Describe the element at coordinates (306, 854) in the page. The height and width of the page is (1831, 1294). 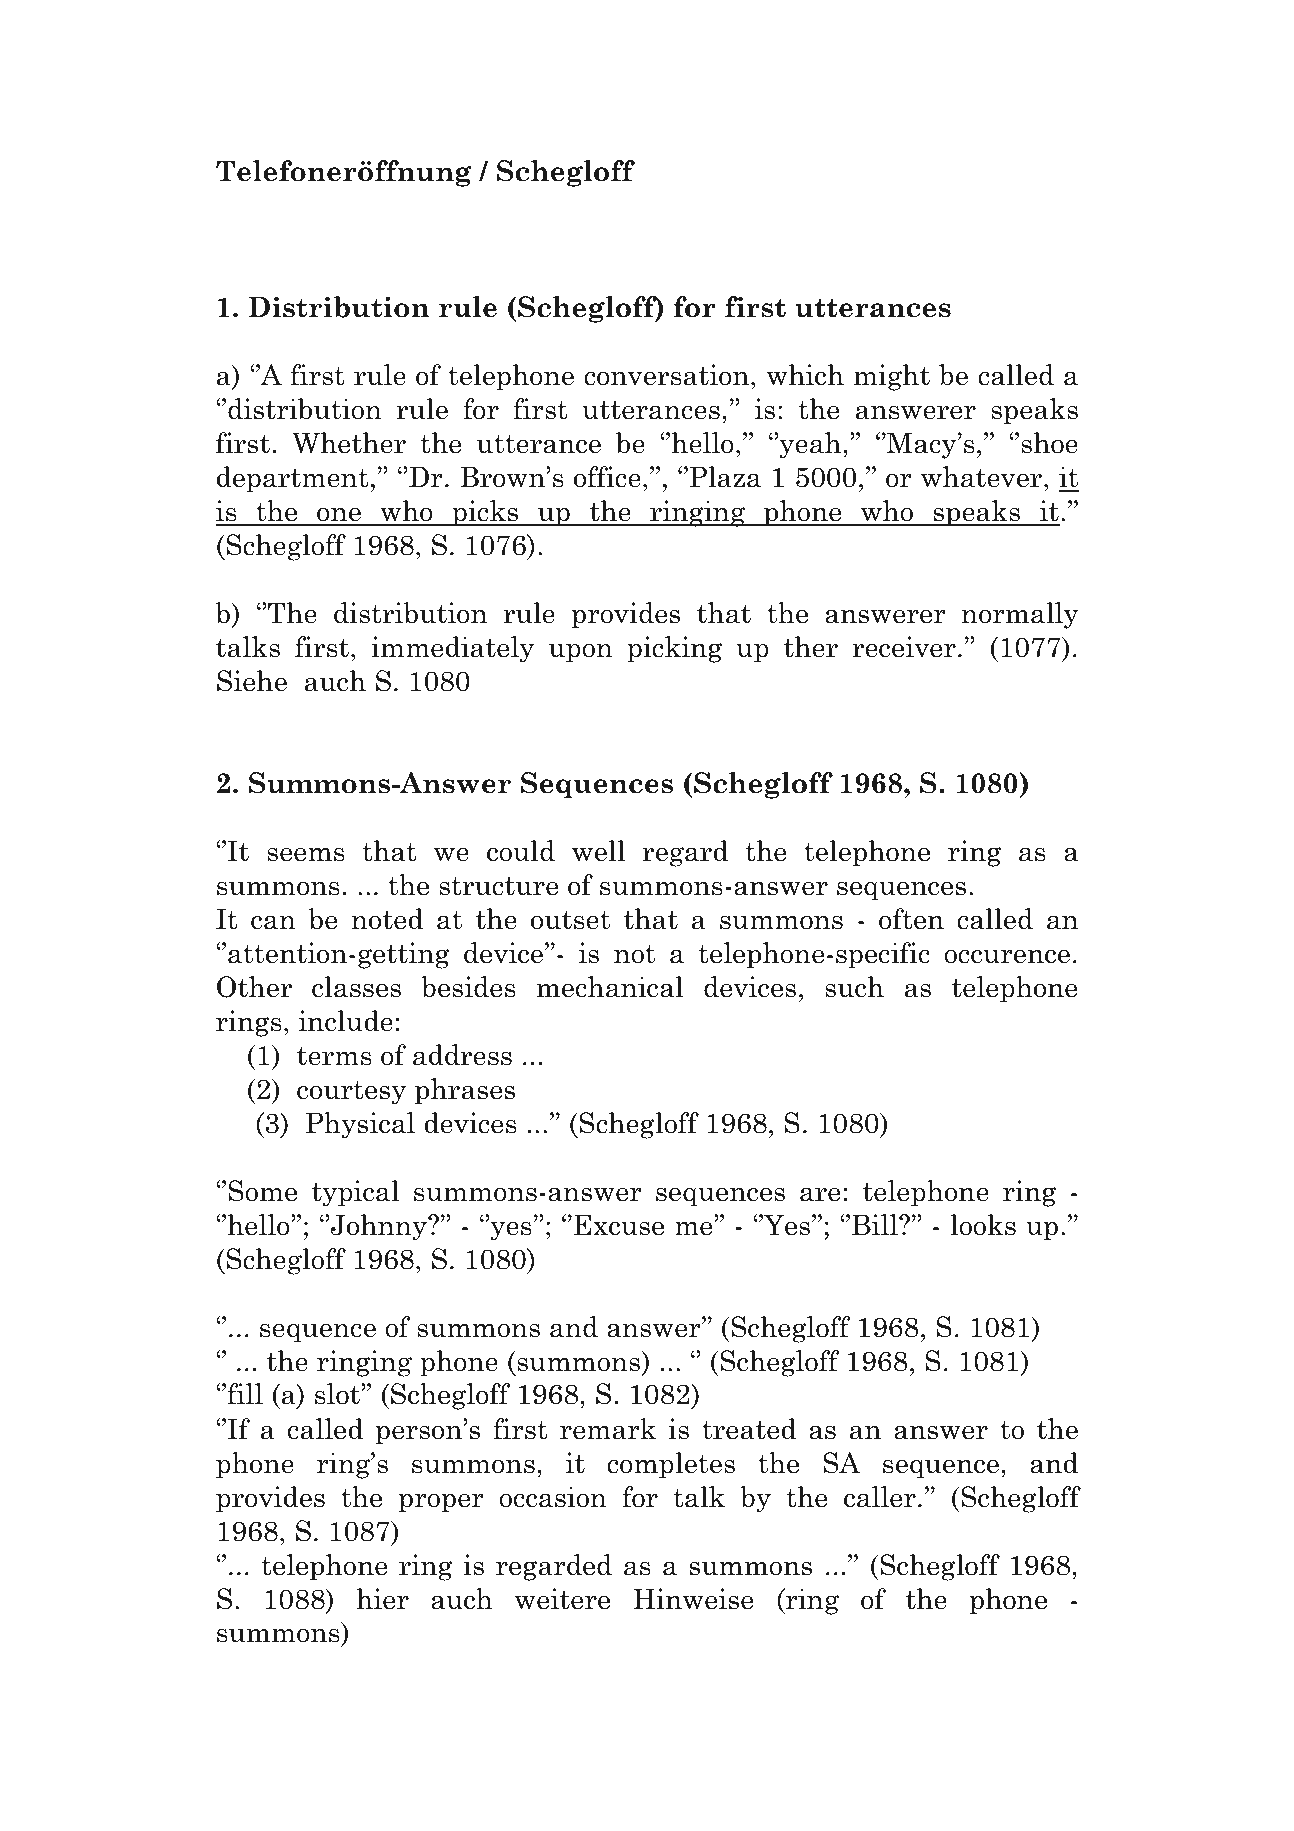
I see `seems` at that location.
